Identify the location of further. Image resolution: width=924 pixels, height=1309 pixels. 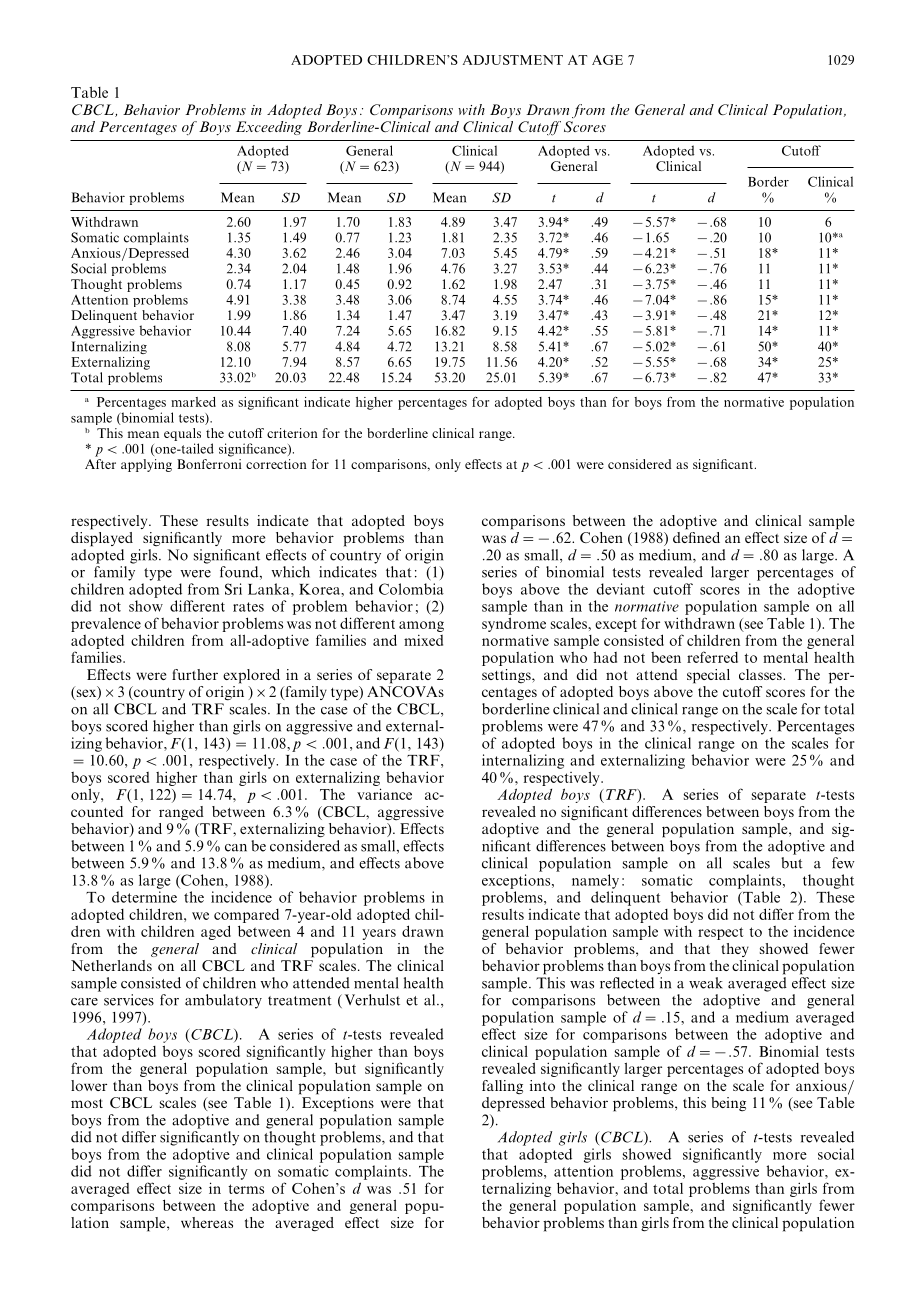
(195, 674).
